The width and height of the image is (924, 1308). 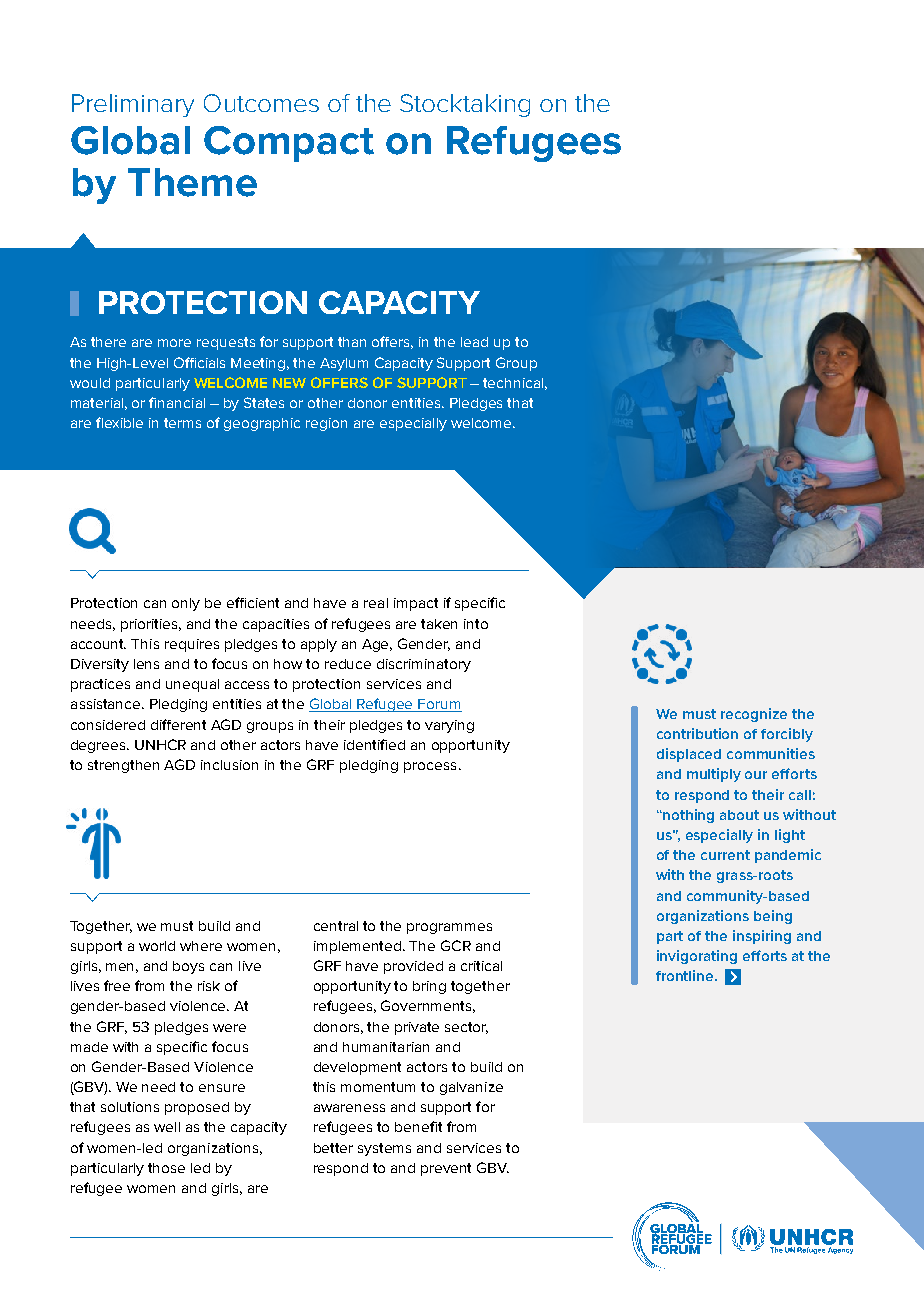 I want to click on well, so click(x=167, y=1127).
